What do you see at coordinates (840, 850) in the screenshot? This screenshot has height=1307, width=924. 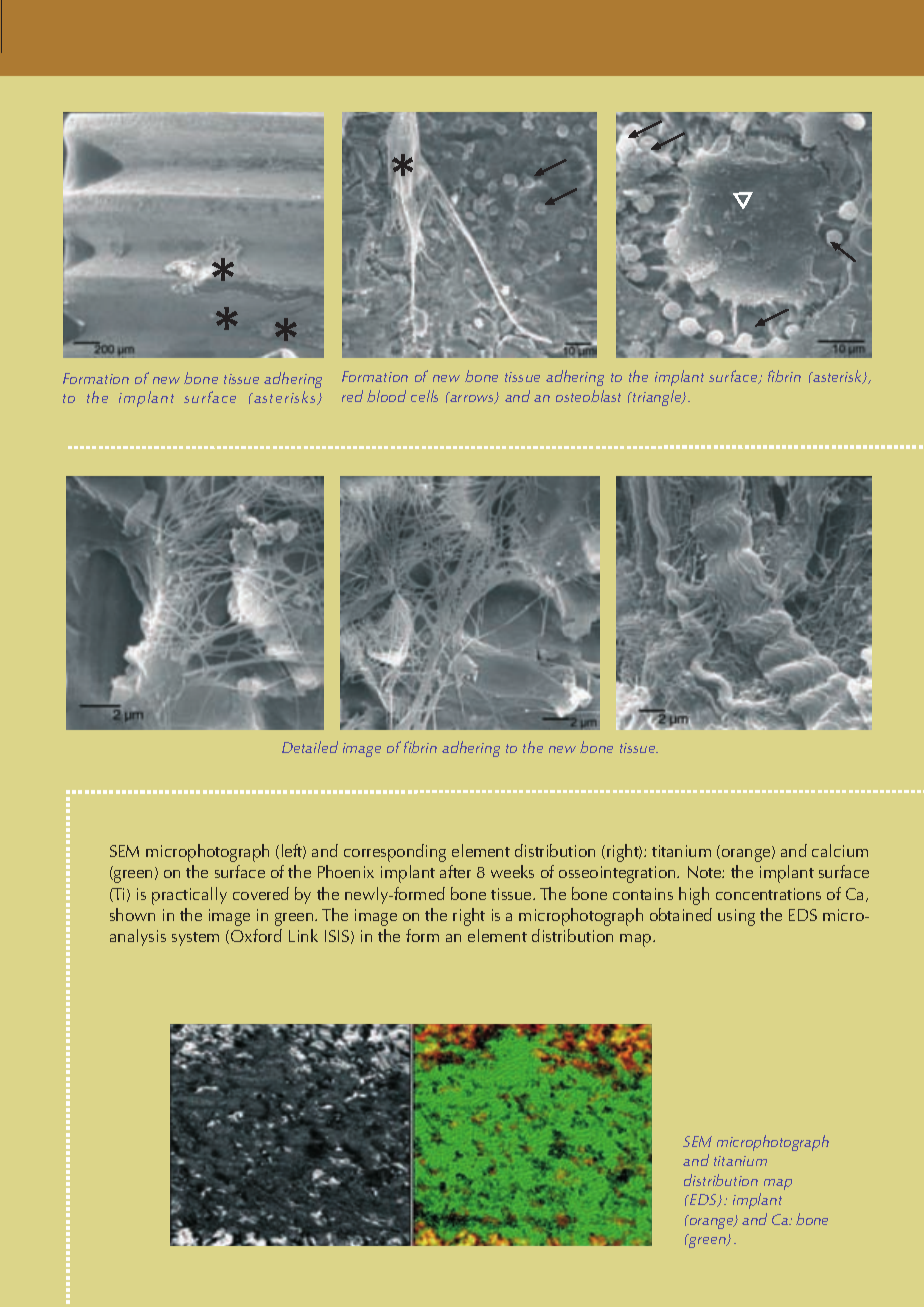 I see `calcium` at bounding box center [840, 850].
